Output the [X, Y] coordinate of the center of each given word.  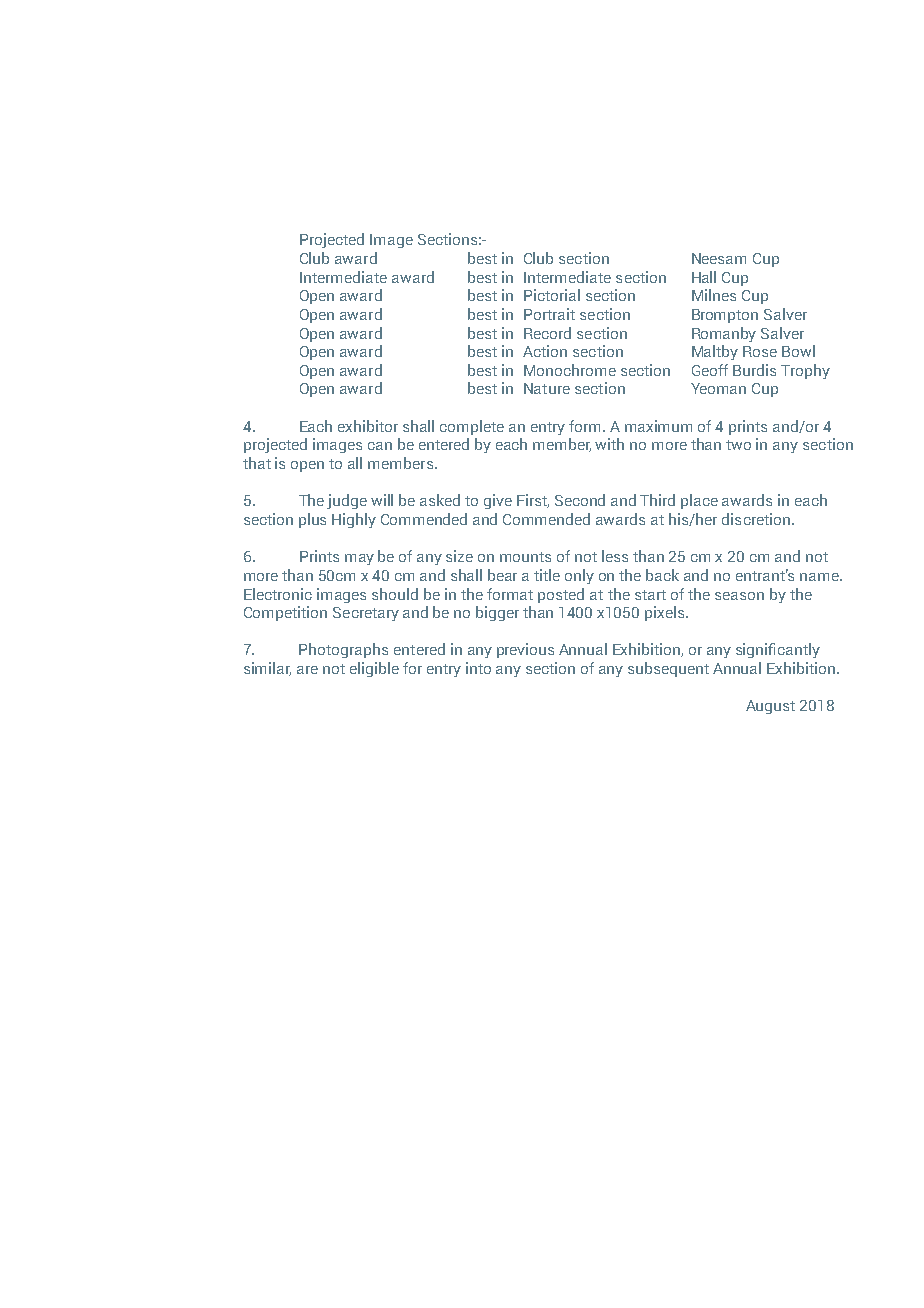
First [533, 501]
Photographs [343, 650]
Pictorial [552, 295]
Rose [760, 351]
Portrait [549, 314]
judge [347, 501]
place [699, 501]
